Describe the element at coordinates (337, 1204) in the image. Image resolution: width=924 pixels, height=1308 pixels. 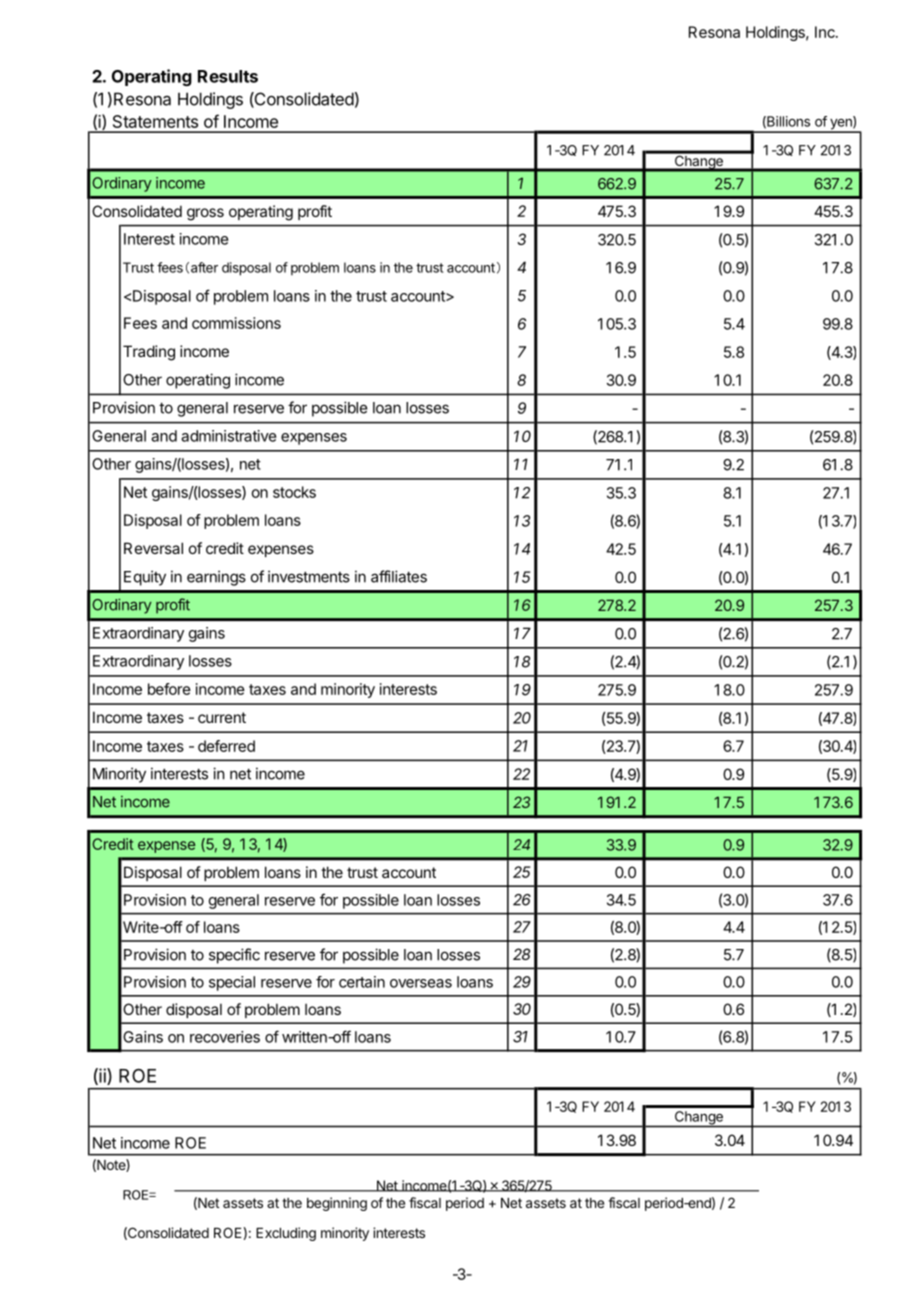
I see `beginning` at that location.
